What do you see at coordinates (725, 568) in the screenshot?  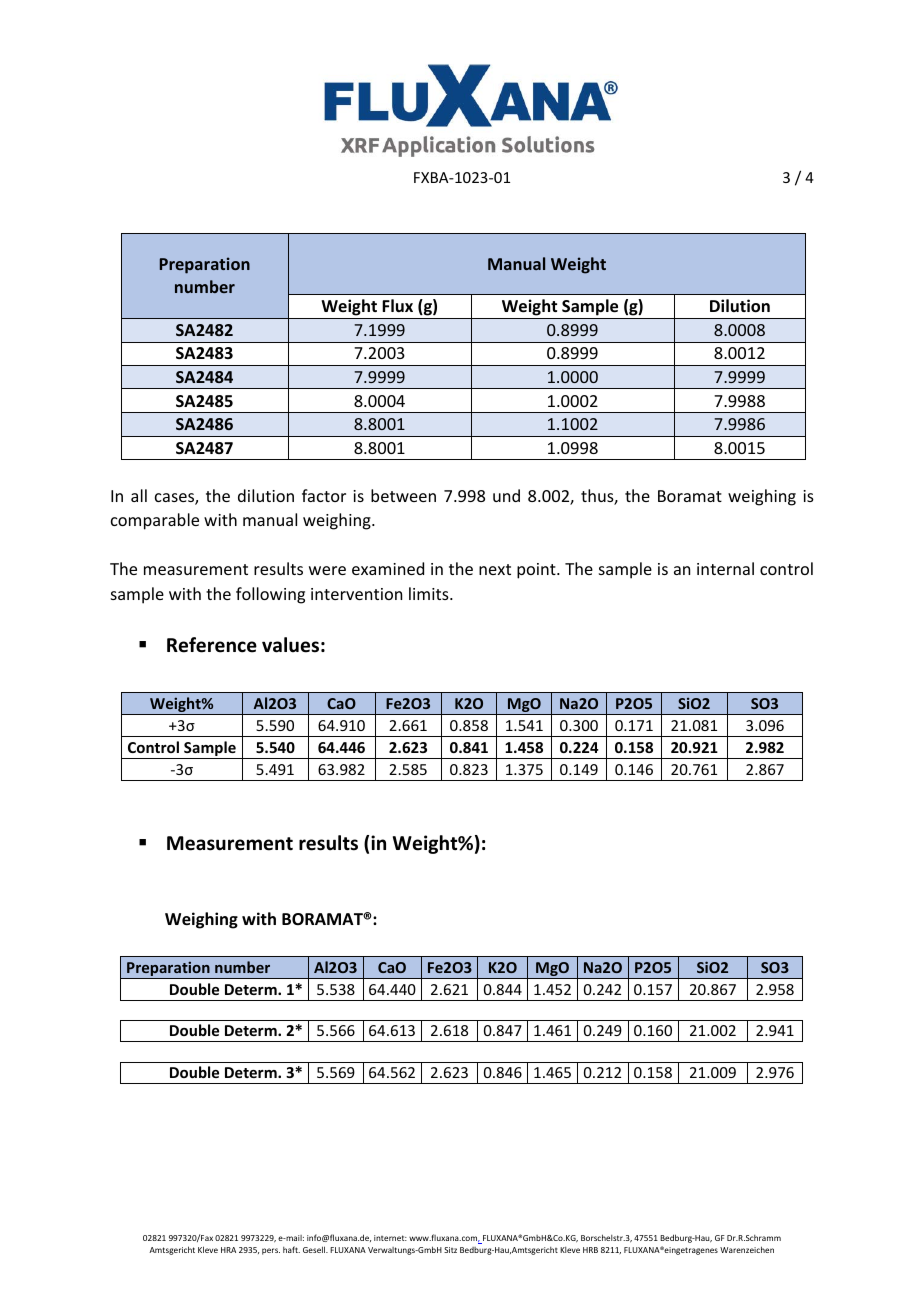 I see `internal` at bounding box center [725, 568].
